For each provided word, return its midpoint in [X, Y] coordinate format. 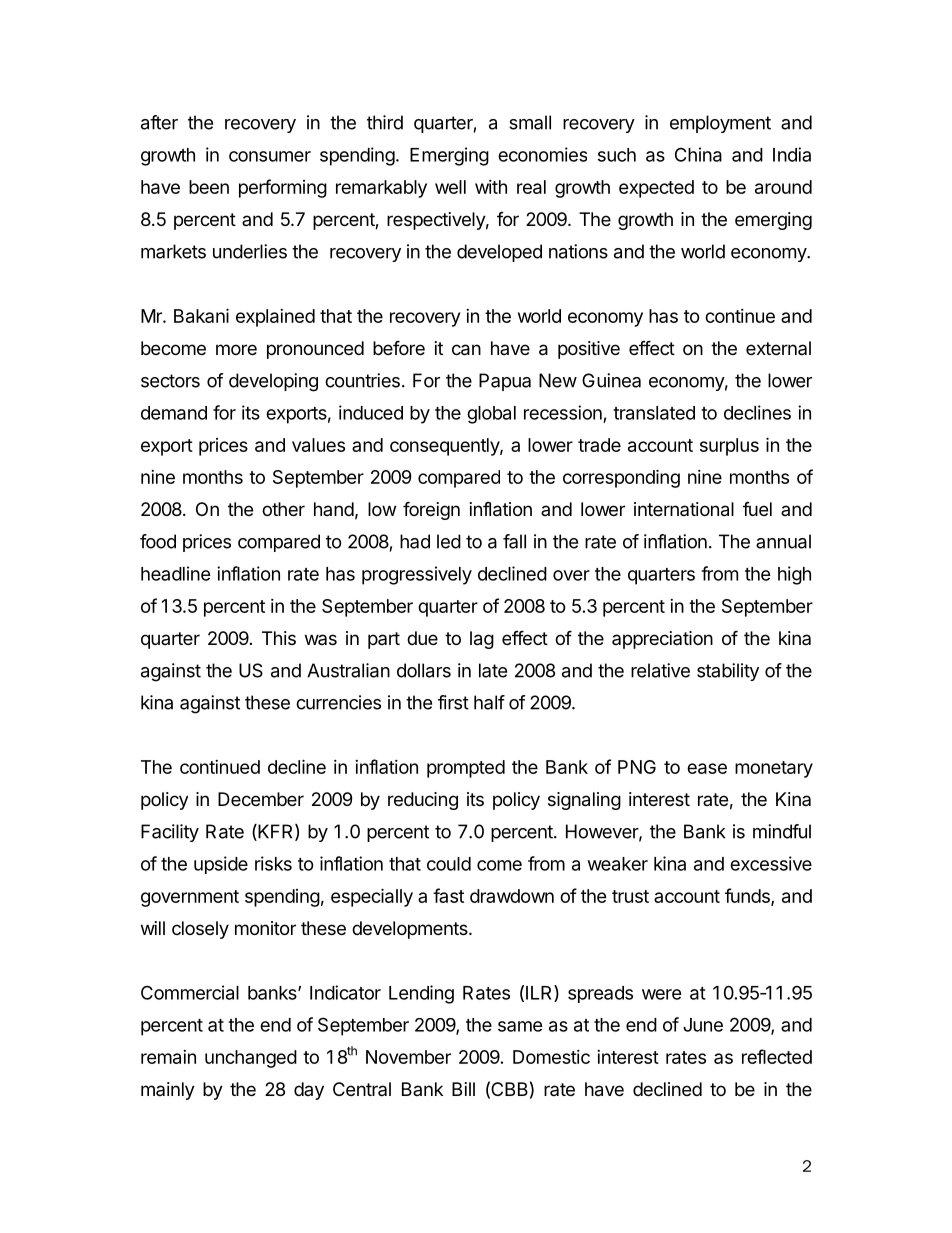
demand [174, 413]
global [491, 415]
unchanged [251, 1059]
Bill [463, 1089]
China [698, 154]
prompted [466, 769]
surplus [729, 447]
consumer [270, 156]
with [491, 187]
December [261, 799]
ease [707, 768]
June [703, 1025]
